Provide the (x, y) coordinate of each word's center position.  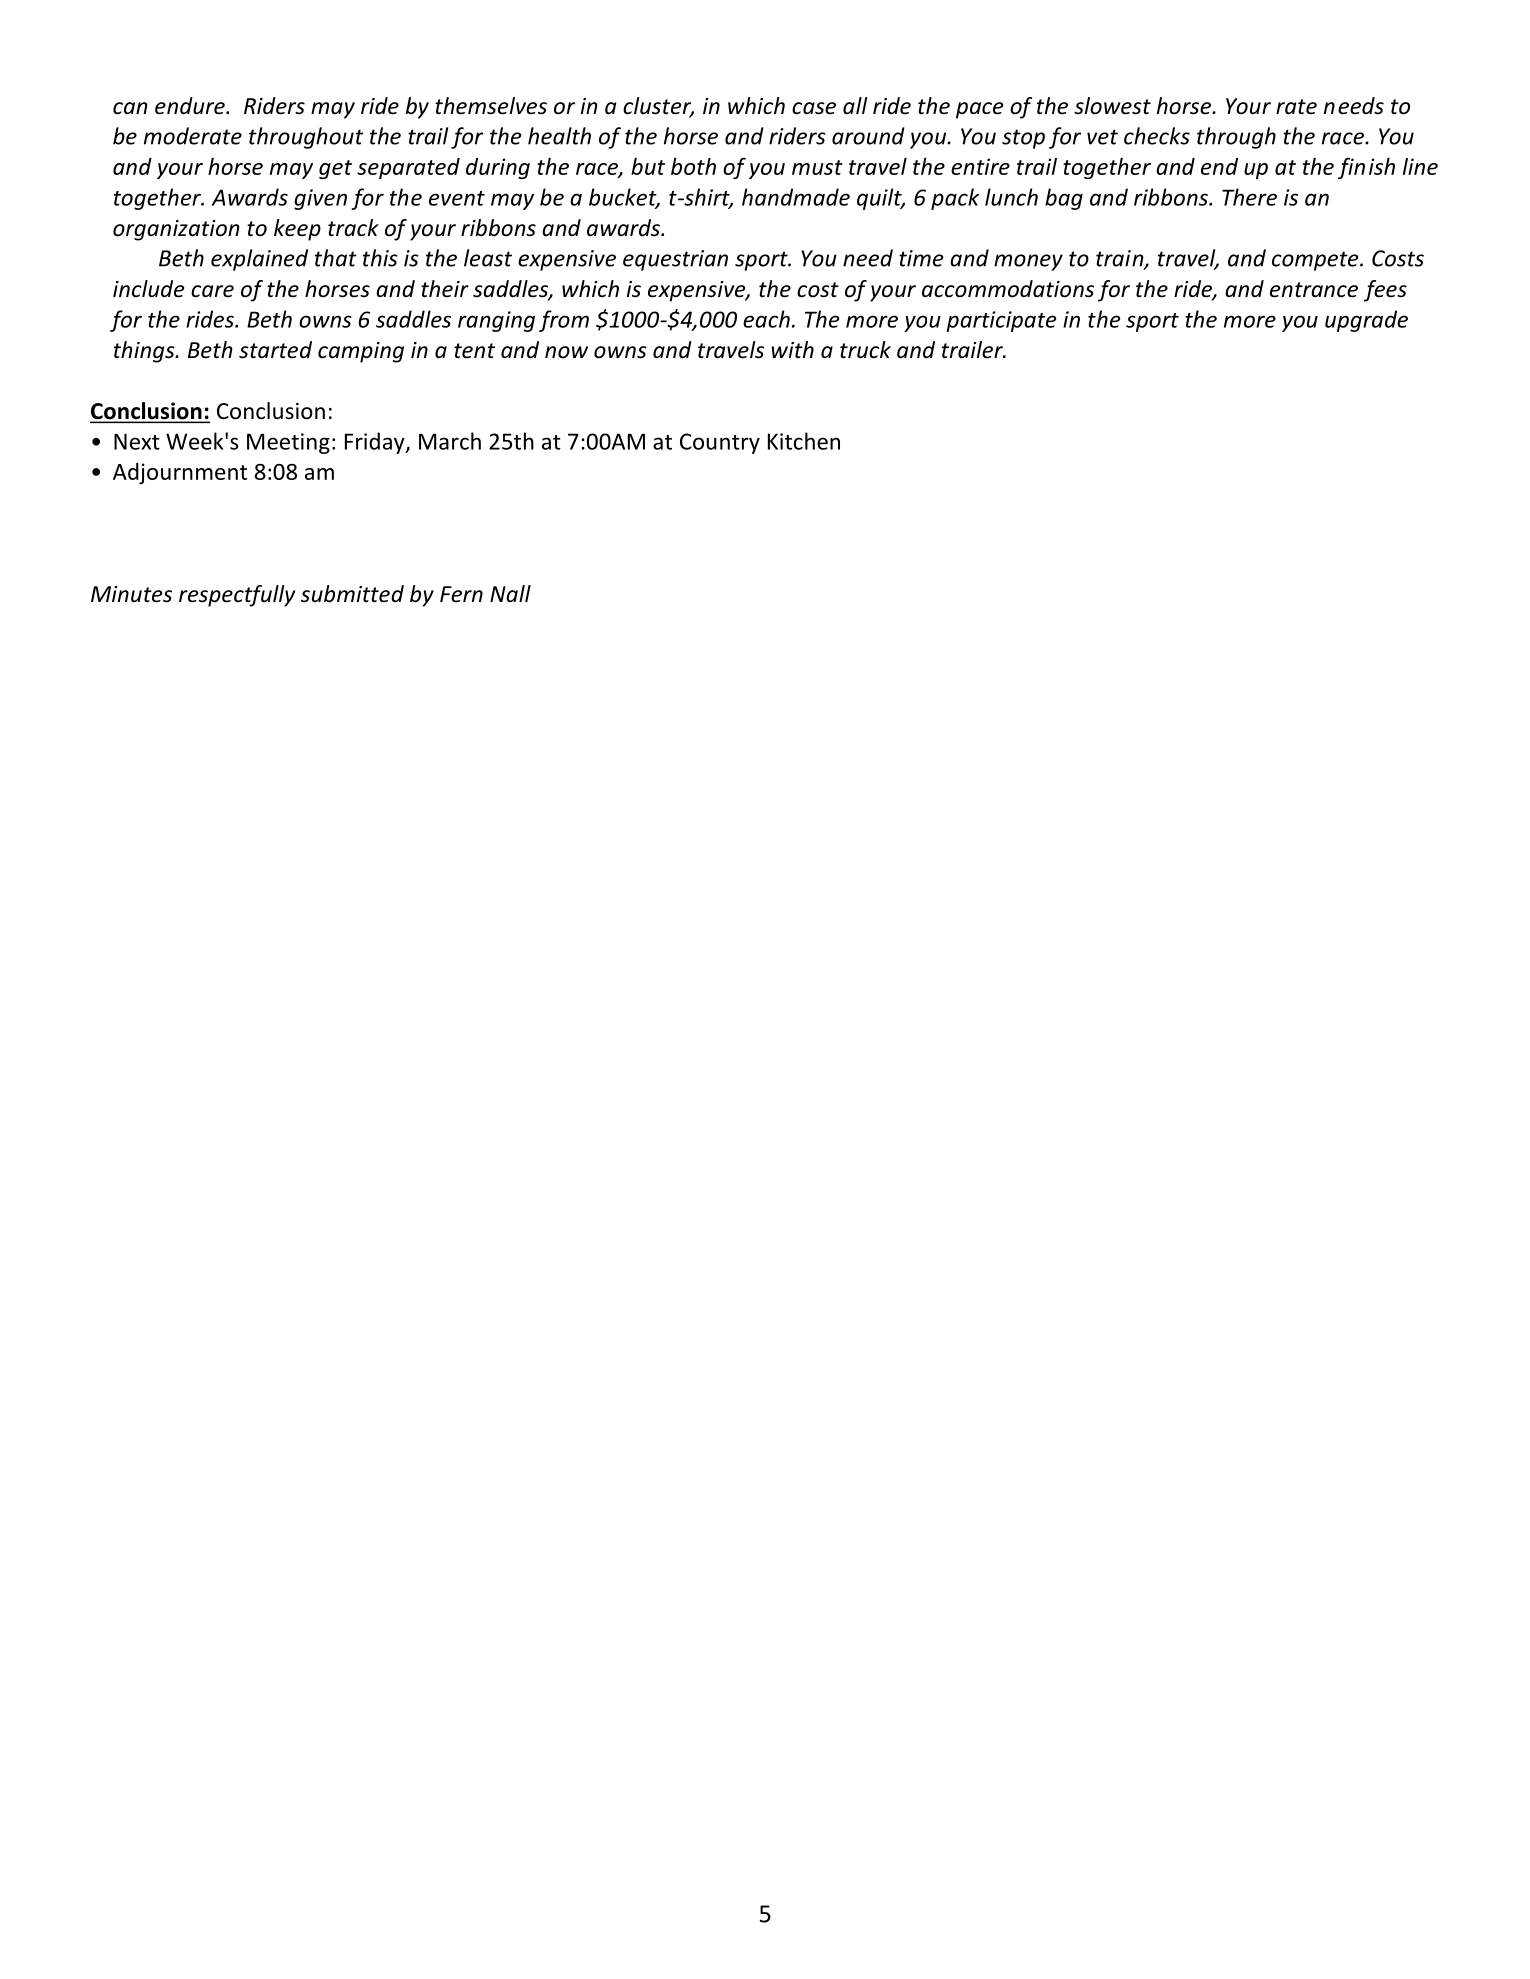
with (792, 349)
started (275, 350)
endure (191, 106)
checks (1157, 136)
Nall (510, 593)
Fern (461, 594)
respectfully (237, 596)
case (814, 108)
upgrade (1366, 321)
